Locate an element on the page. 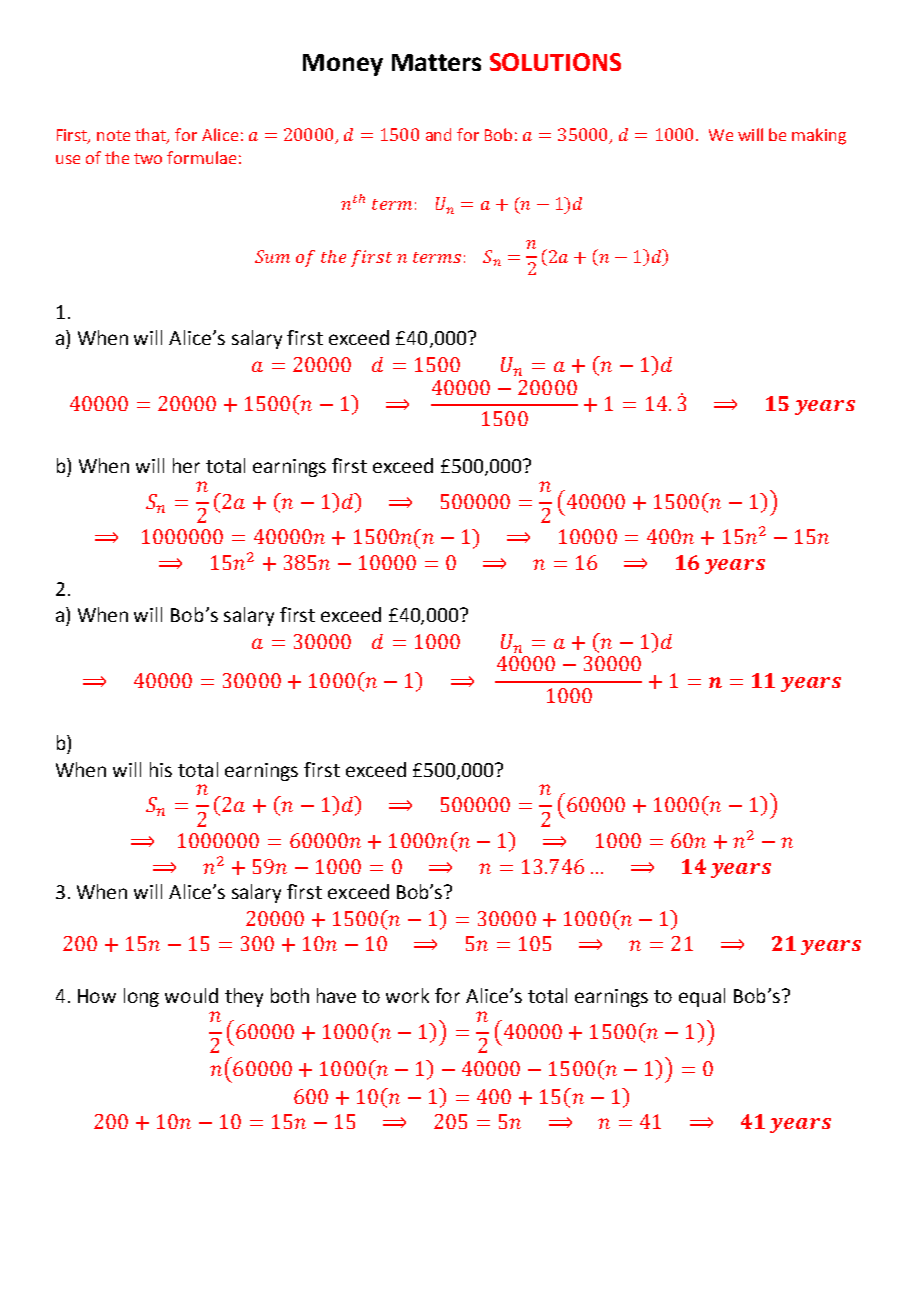 The image size is (924, 1308). Matters is located at coordinates (436, 62).
